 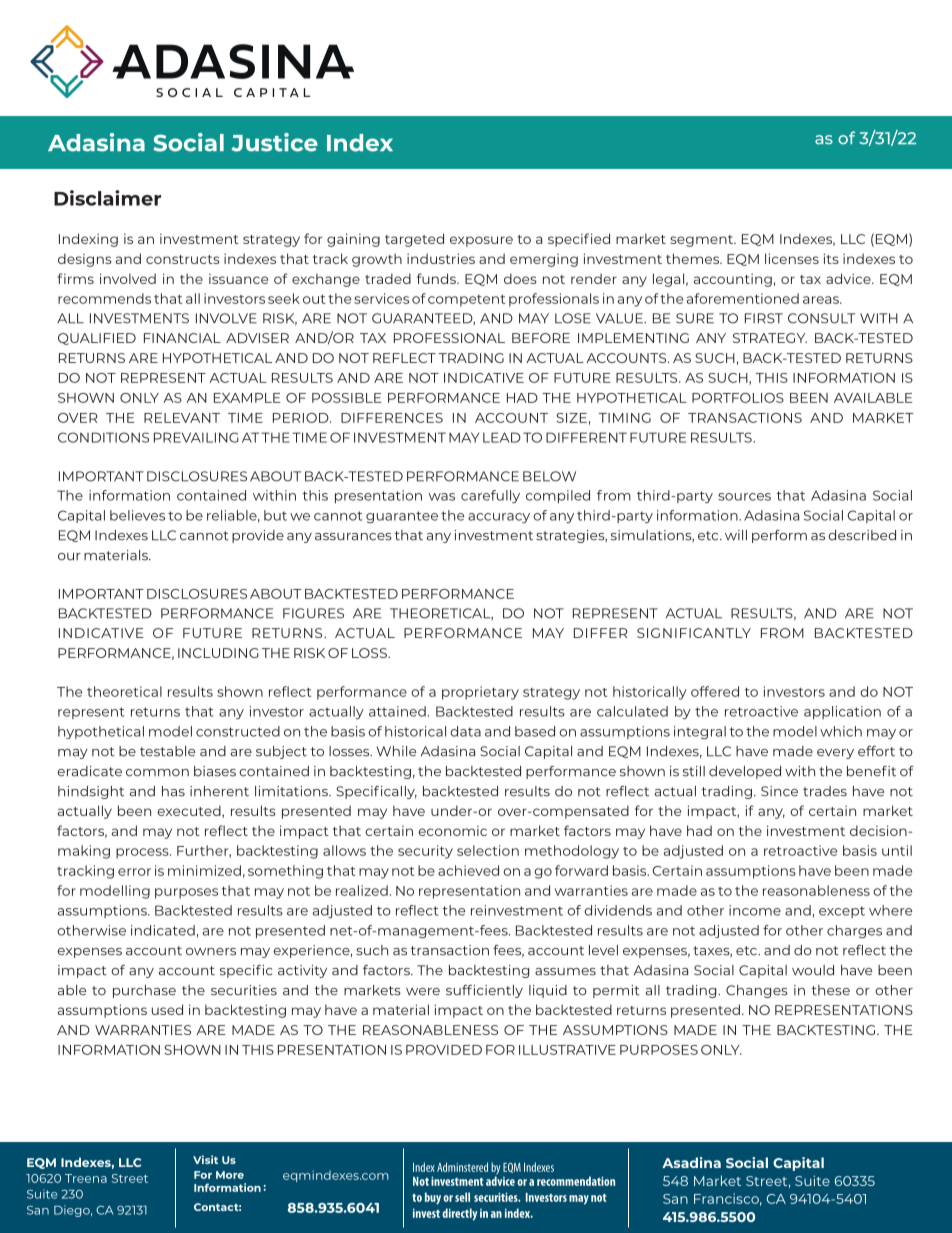 I want to click on selection, so click(x=488, y=850).
